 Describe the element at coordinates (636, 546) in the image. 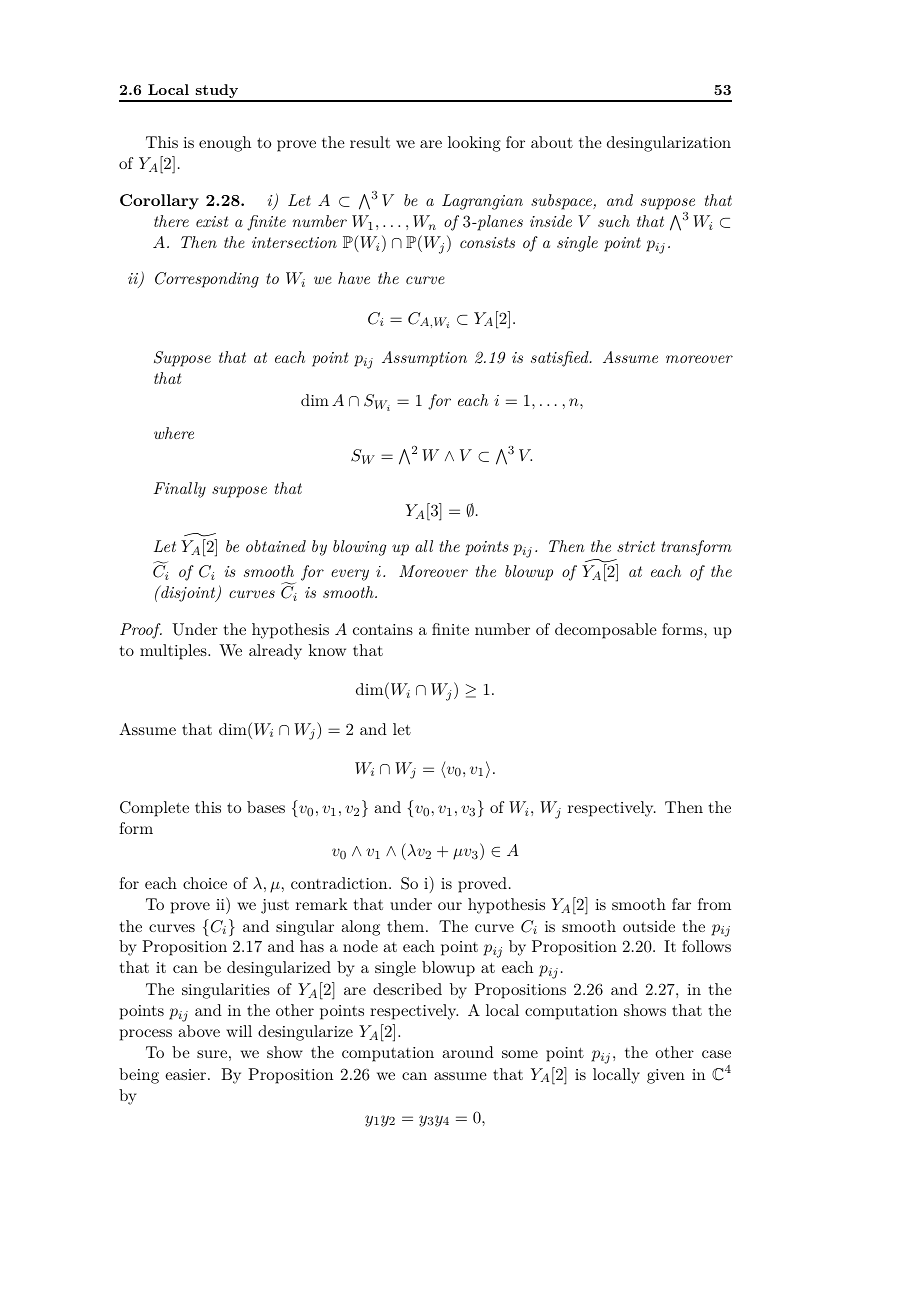

I see `strict` at that location.
